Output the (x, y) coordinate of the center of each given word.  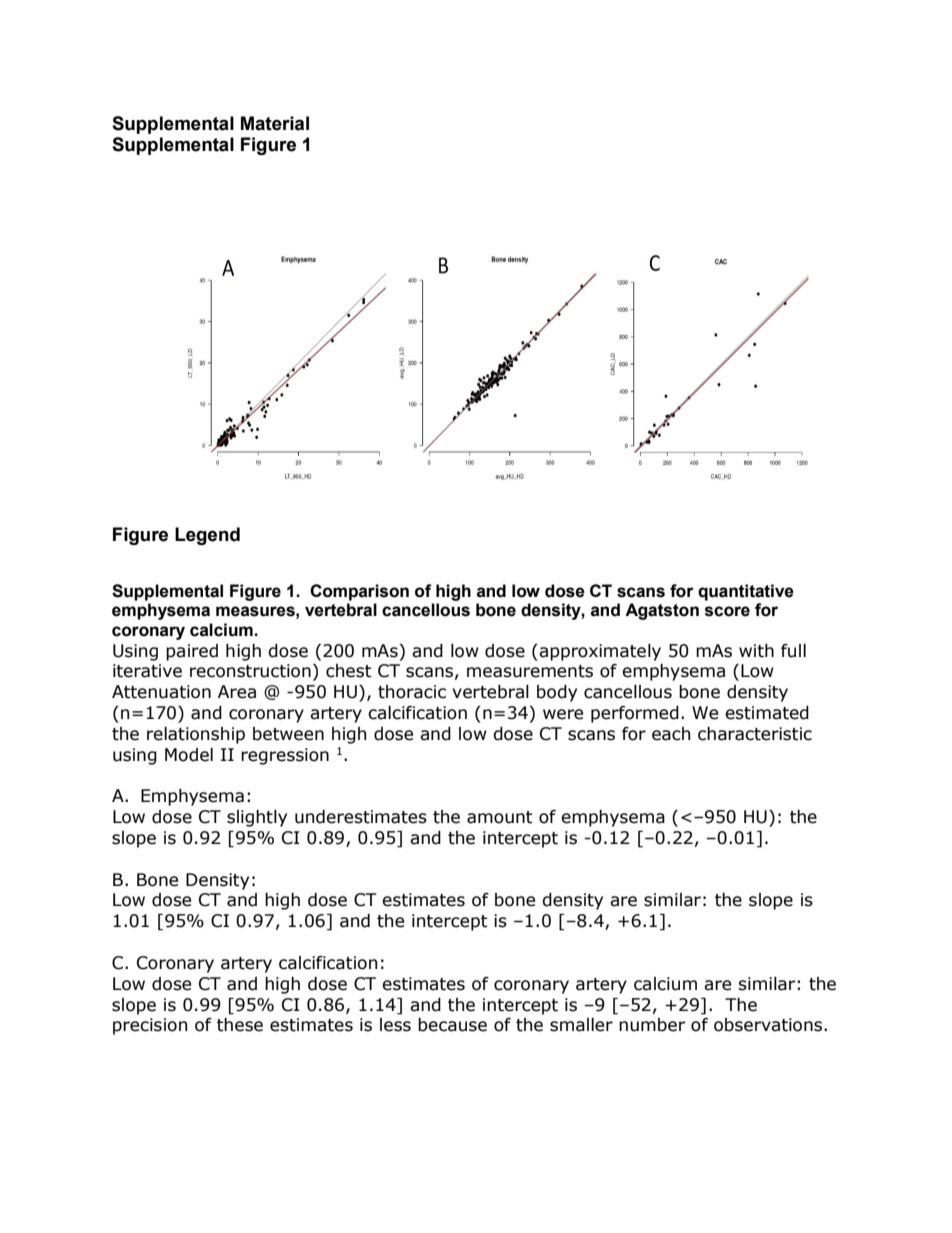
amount (500, 817)
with (756, 651)
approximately (600, 652)
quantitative (746, 592)
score (727, 611)
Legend (207, 536)
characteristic (755, 734)
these (240, 1025)
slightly (257, 818)
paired (192, 652)
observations (769, 1025)
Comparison (359, 592)
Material (275, 123)
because (452, 1025)
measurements (530, 671)
